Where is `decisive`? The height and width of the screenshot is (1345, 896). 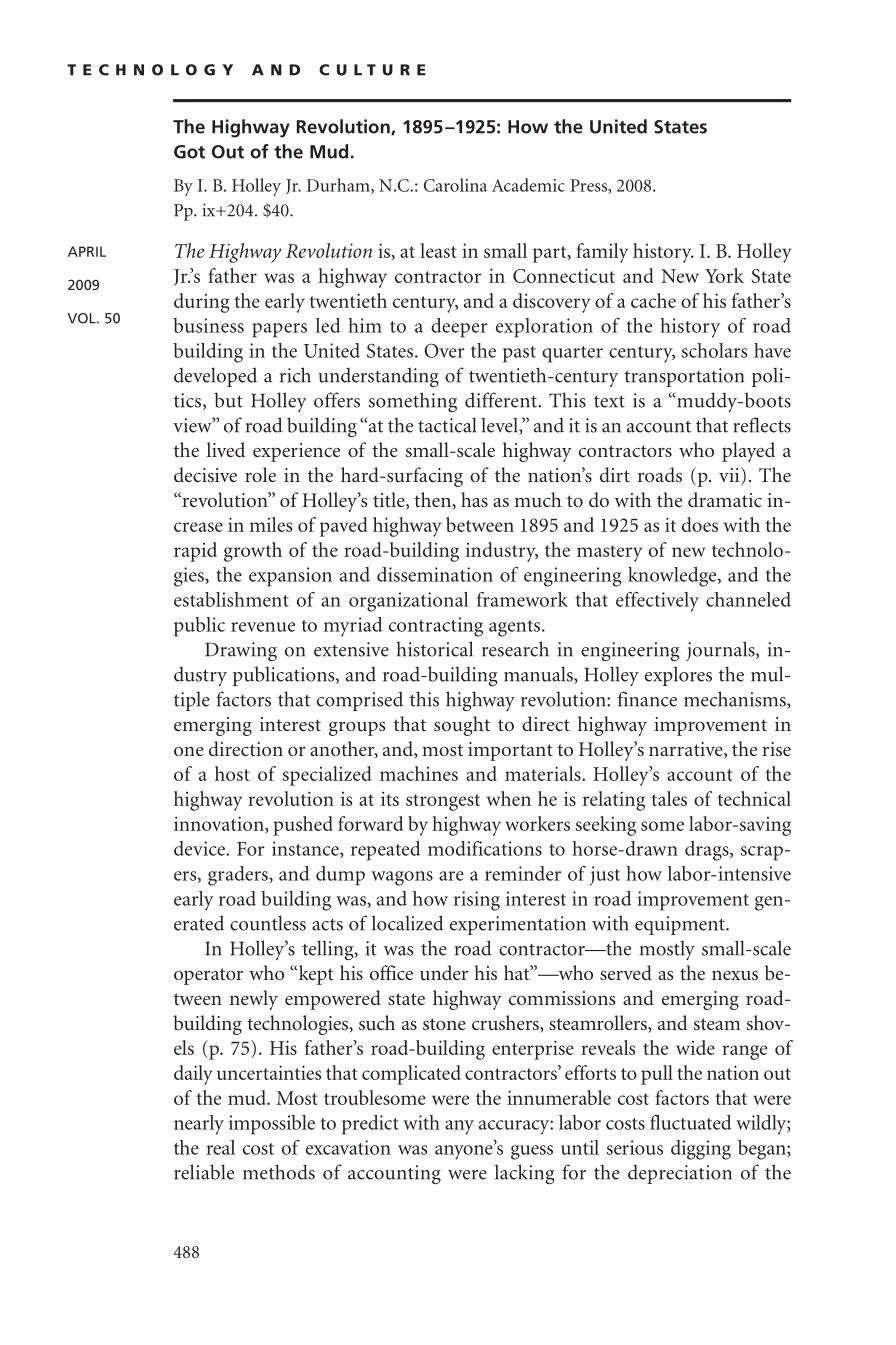
decisive is located at coordinates (205, 474).
